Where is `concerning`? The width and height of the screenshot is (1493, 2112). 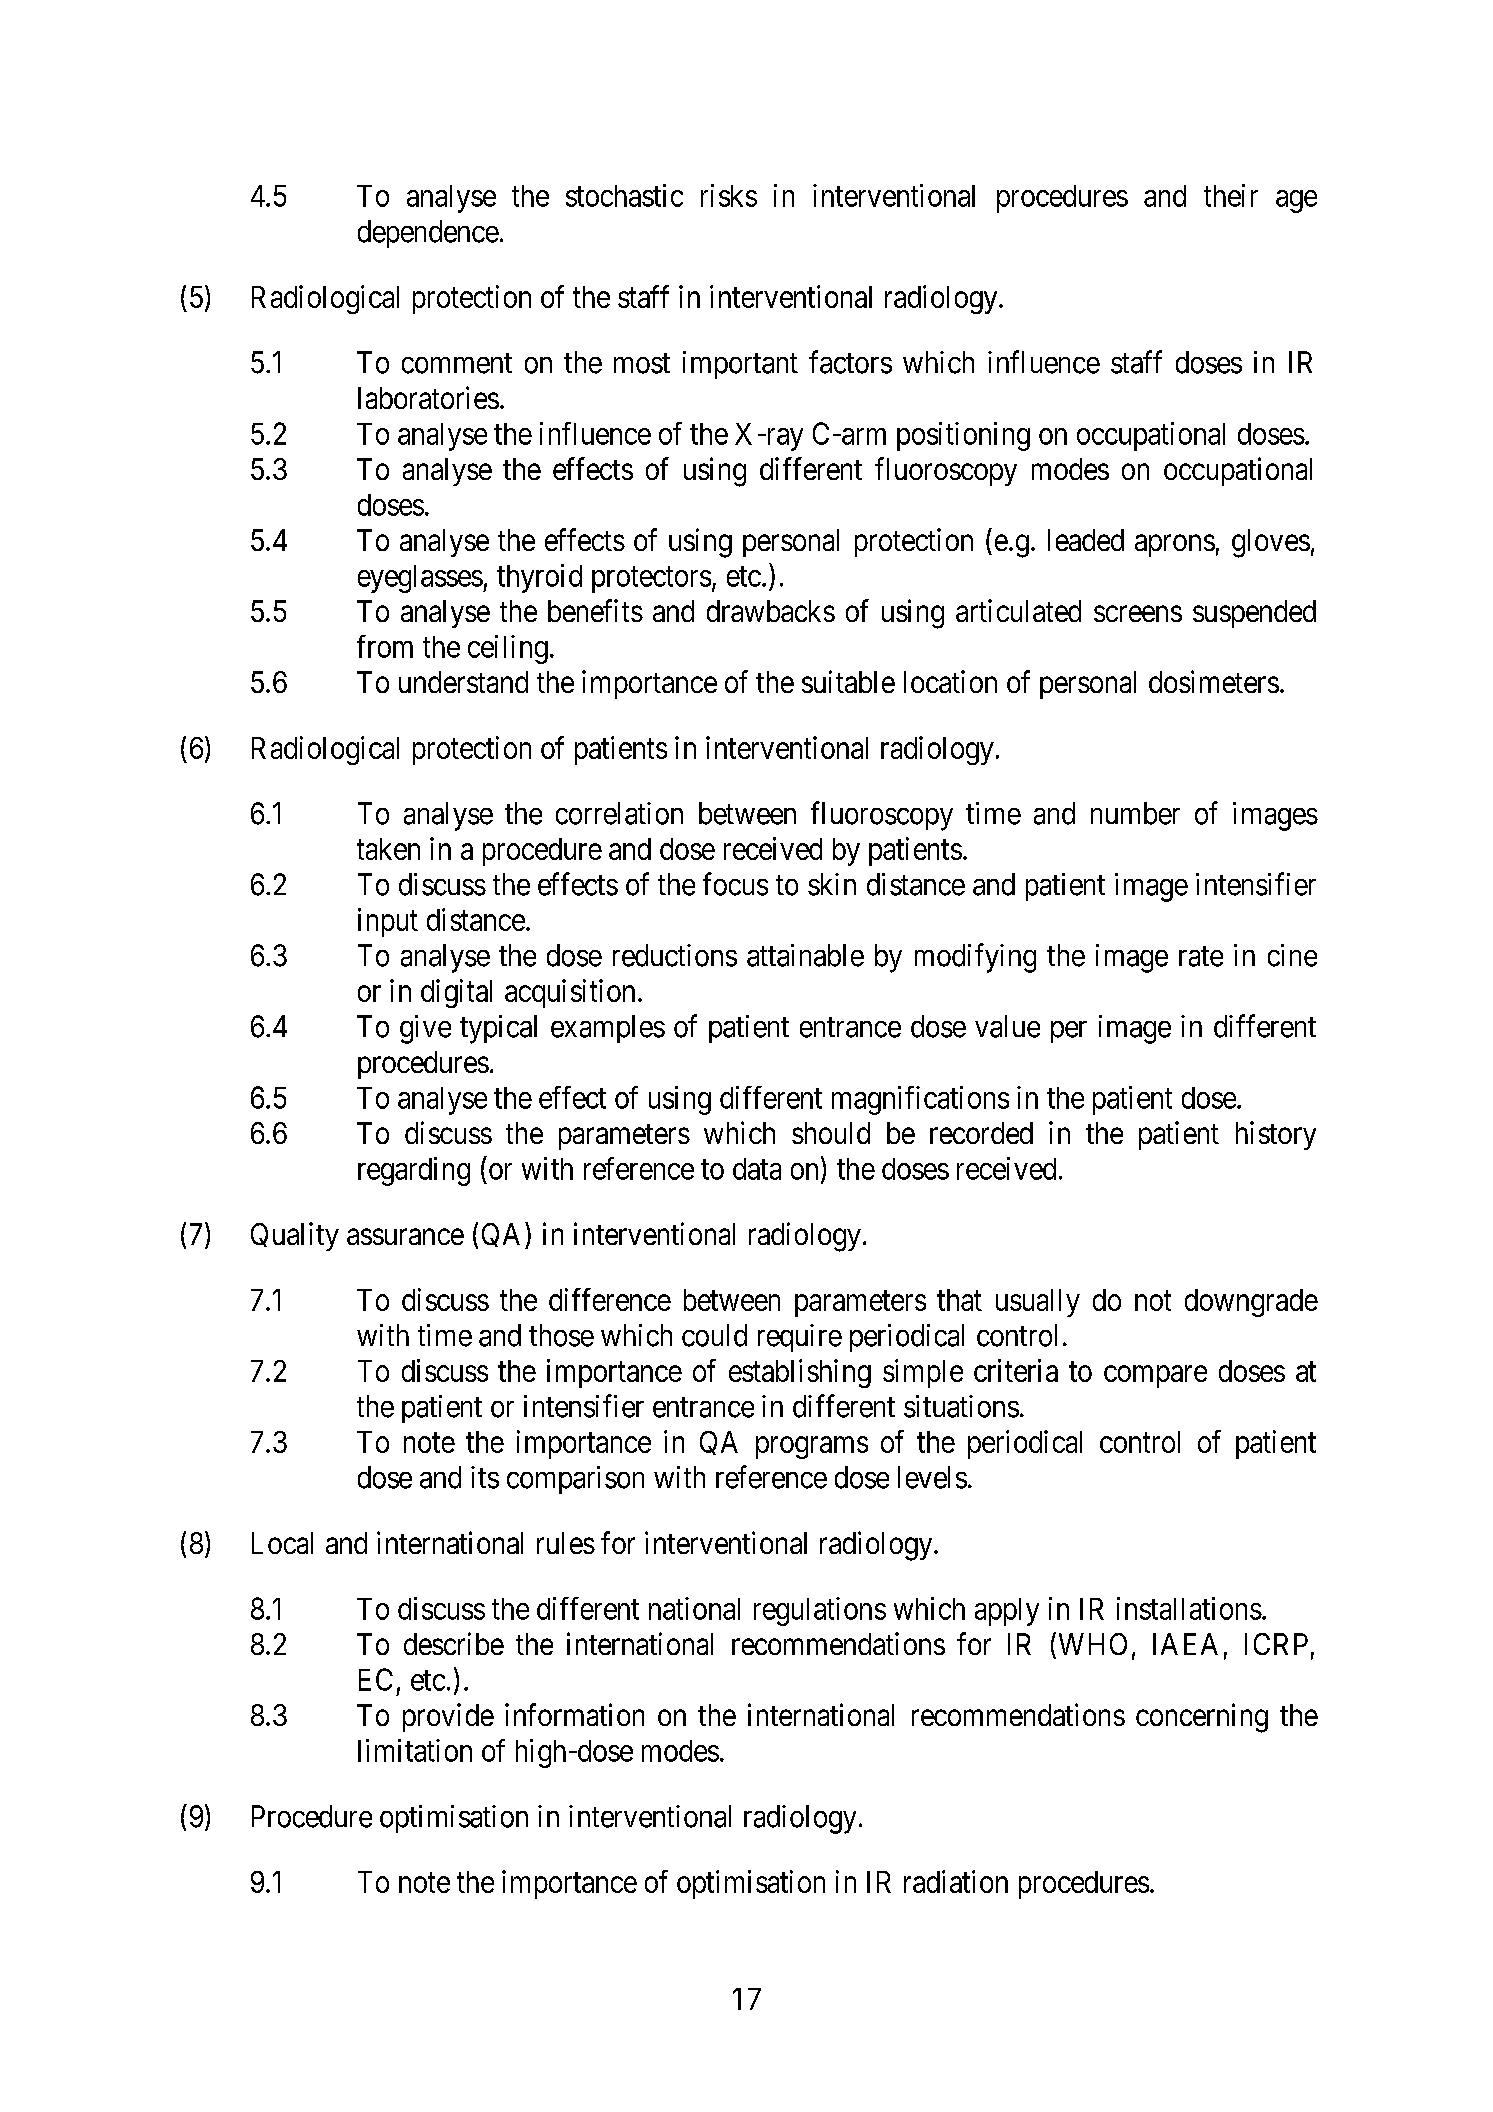 concerning is located at coordinates (1202, 1718).
